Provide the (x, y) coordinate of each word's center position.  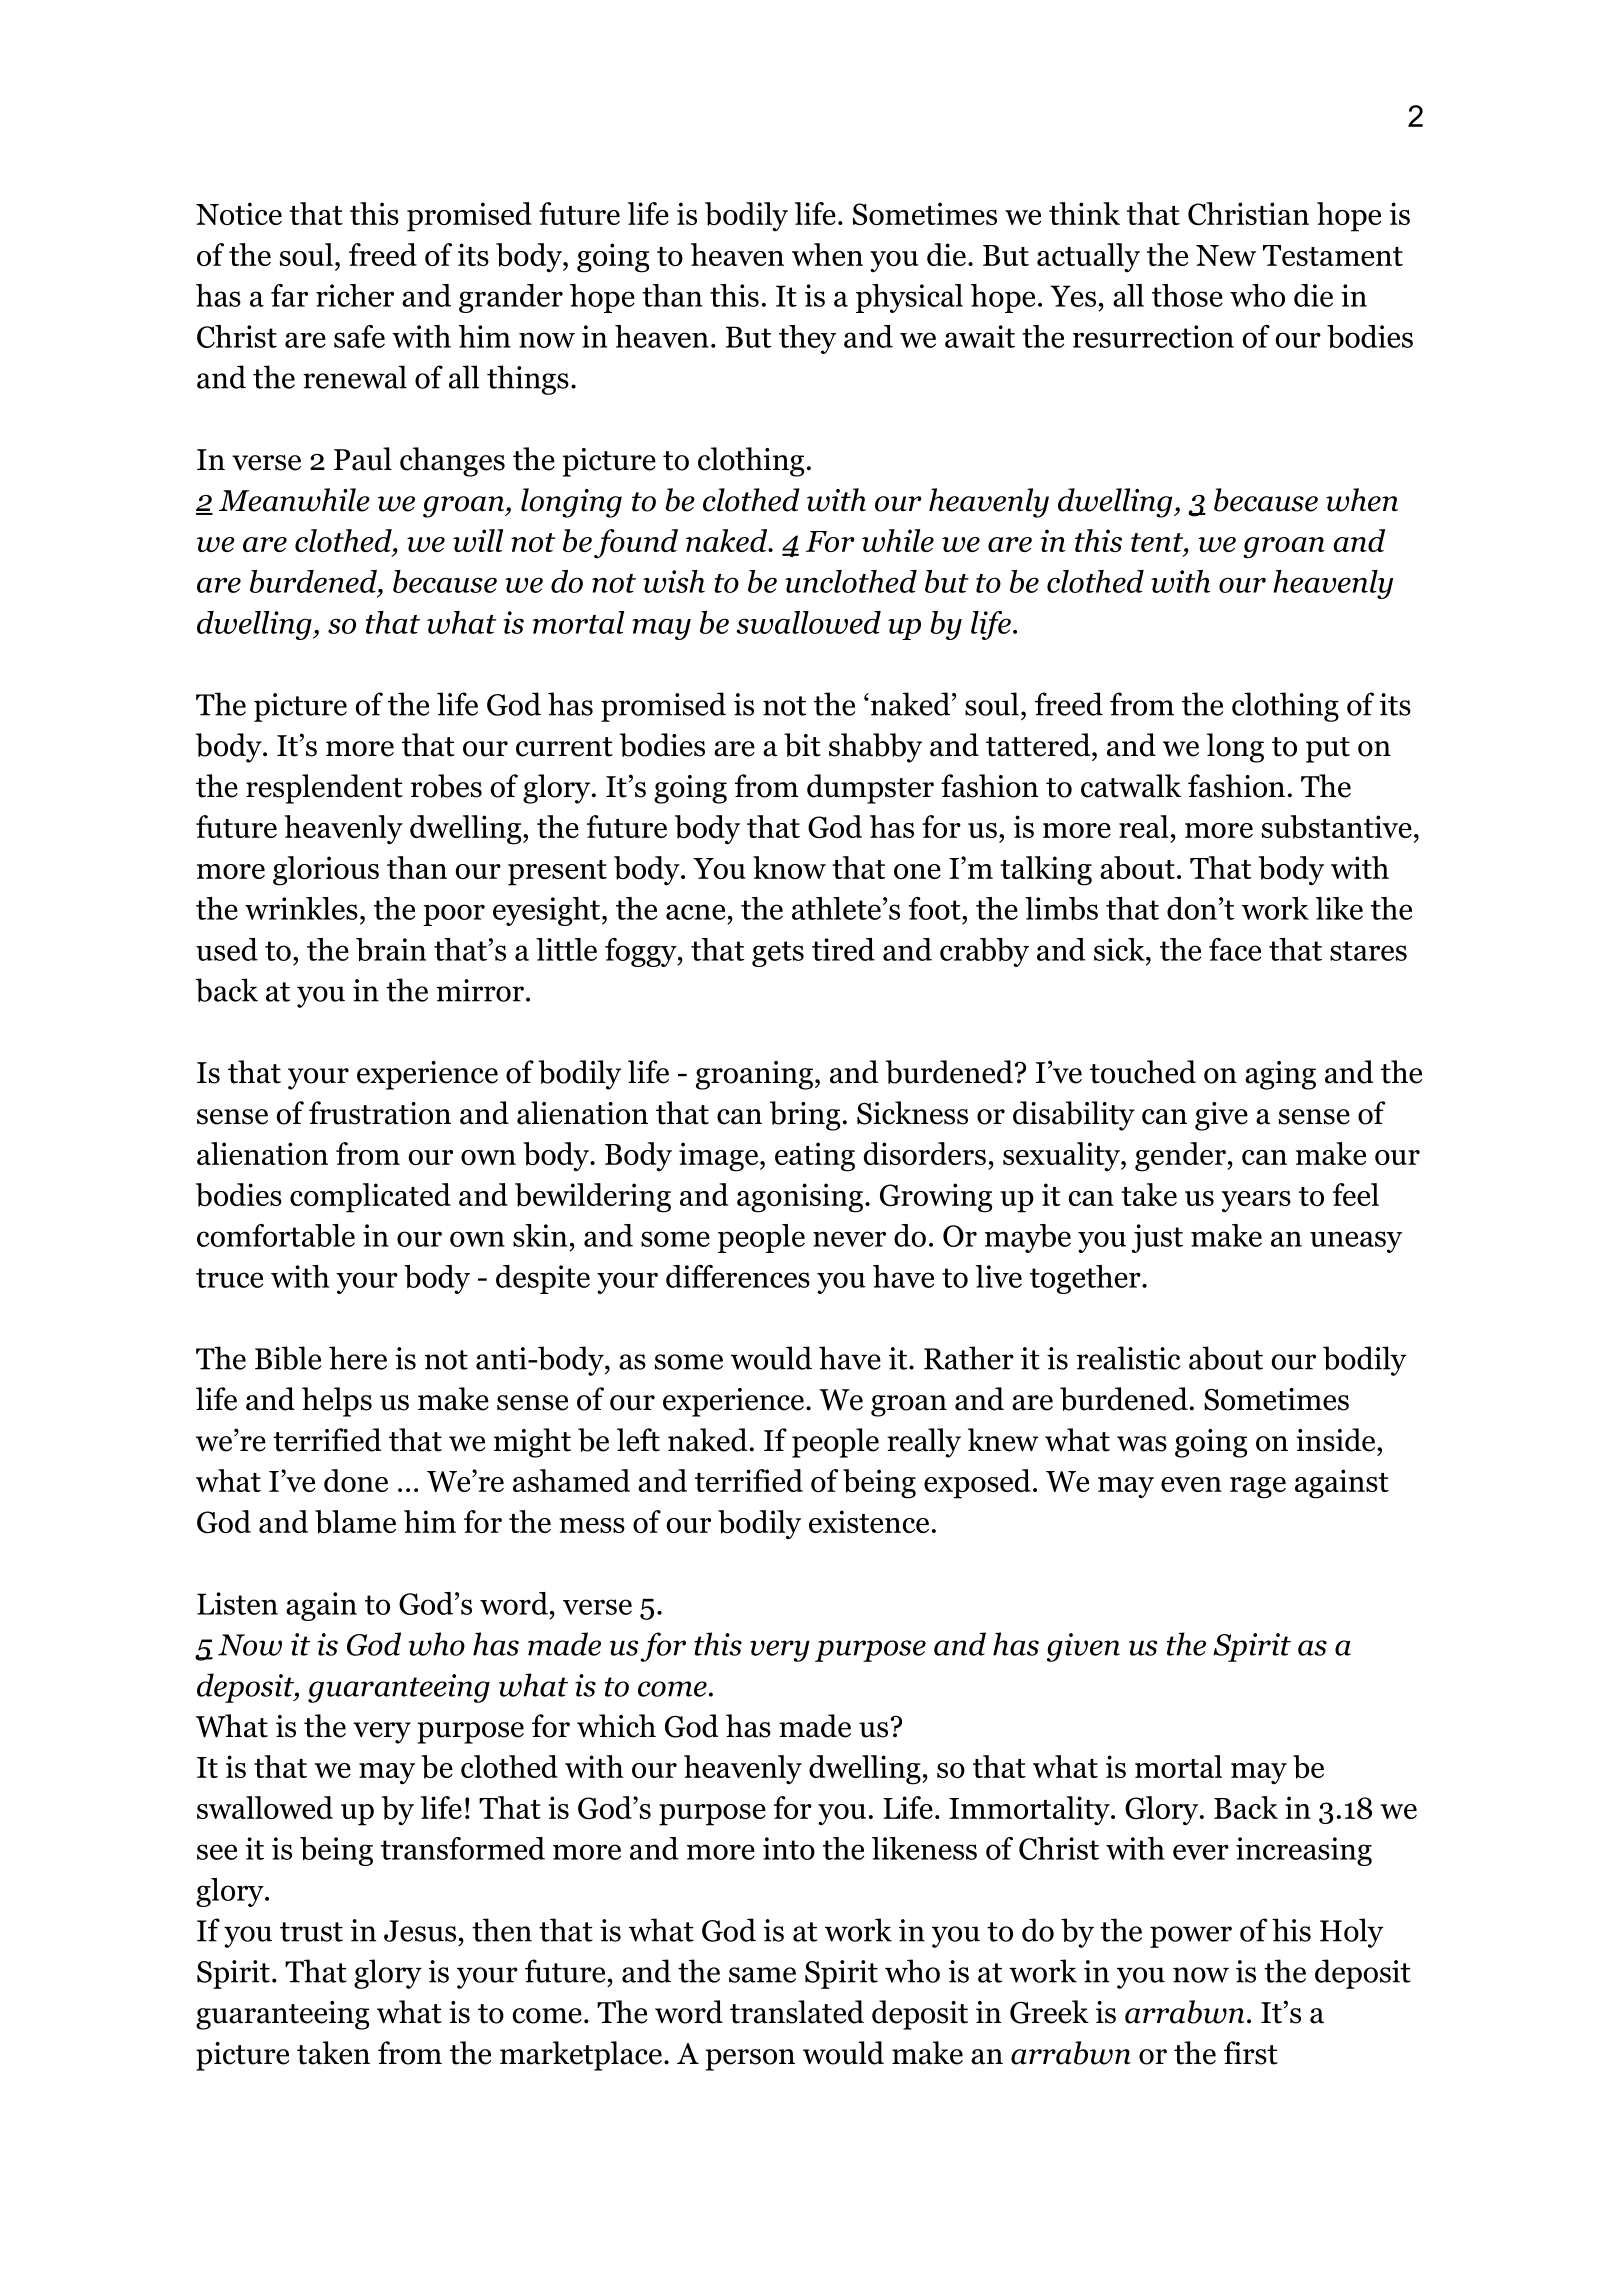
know (789, 867)
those (1187, 295)
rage (1258, 1488)
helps (337, 1402)
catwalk (1131, 786)
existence (869, 1521)
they (807, 339)
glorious (326, 871)
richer (355, 295)
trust (311, 1932)
